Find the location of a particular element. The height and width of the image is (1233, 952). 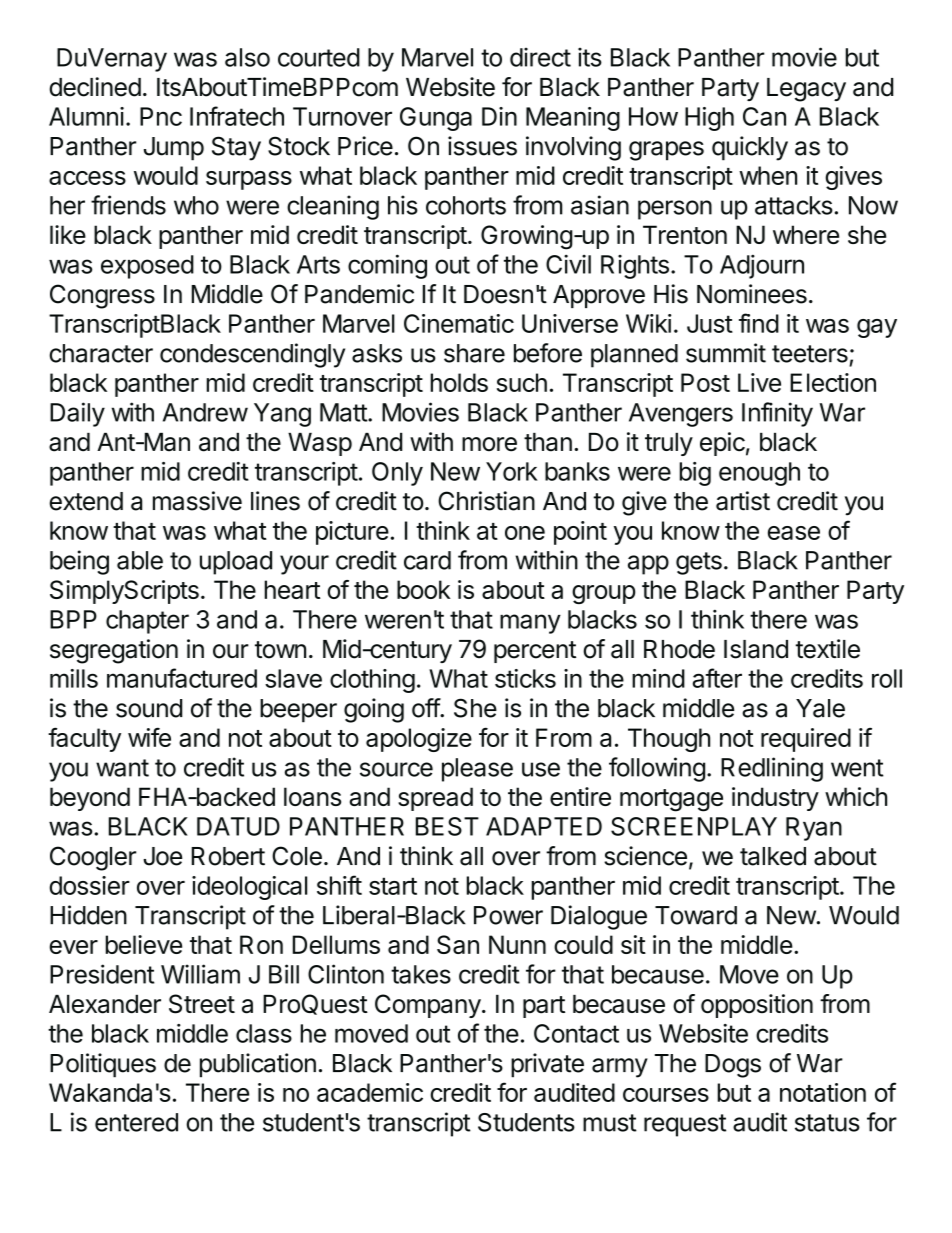

Infinity is located at coordinates (777, 414).
